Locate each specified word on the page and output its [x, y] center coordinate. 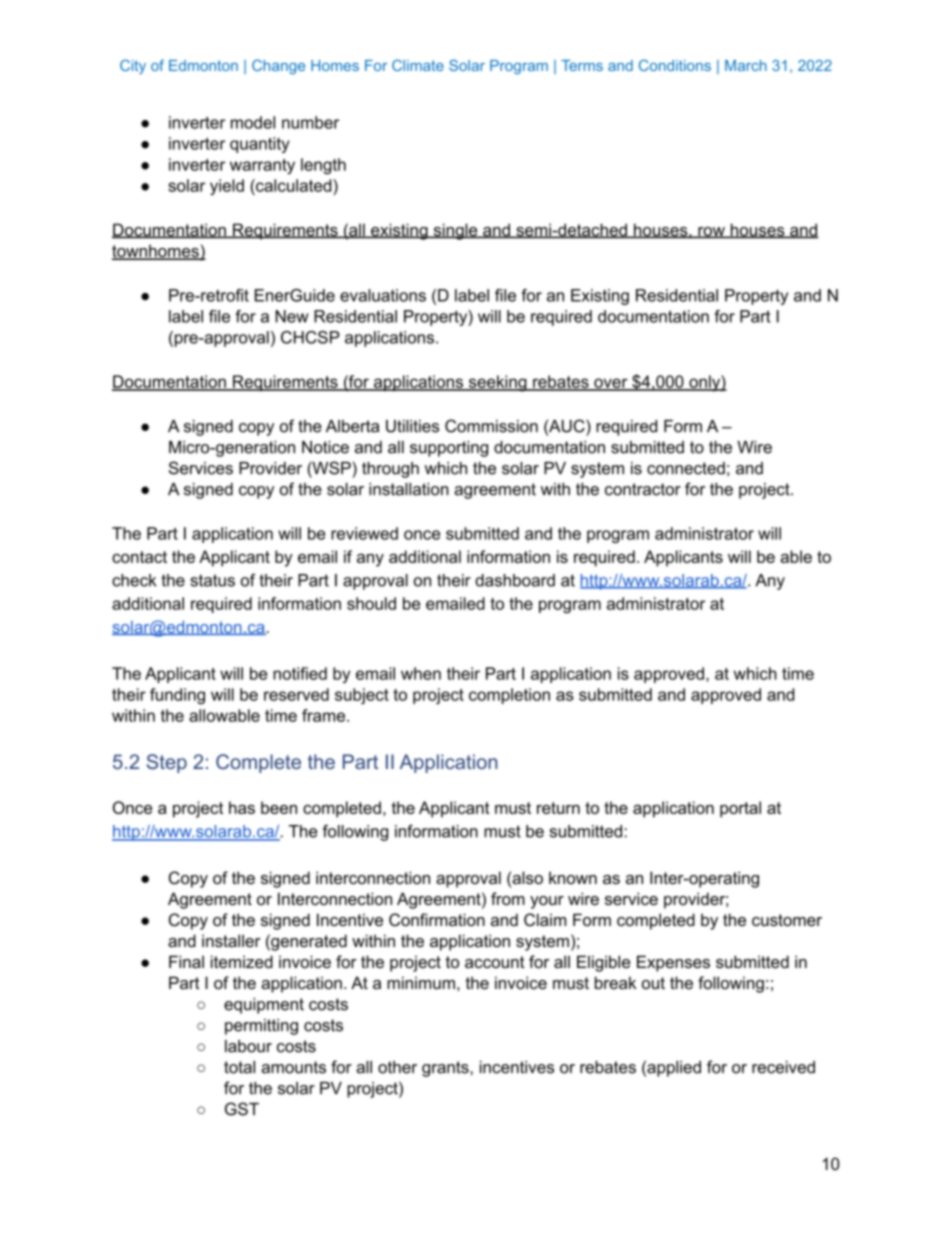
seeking [497, 383]
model [253, 122]
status [212, 580]
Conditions [675, 65]
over [611, 384]
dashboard [515, 580]
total [239, 1067]
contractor [643, 489]
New [292, 316]
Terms [582, 65]
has [242, 807]
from [508, 898]
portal [740, 809]
